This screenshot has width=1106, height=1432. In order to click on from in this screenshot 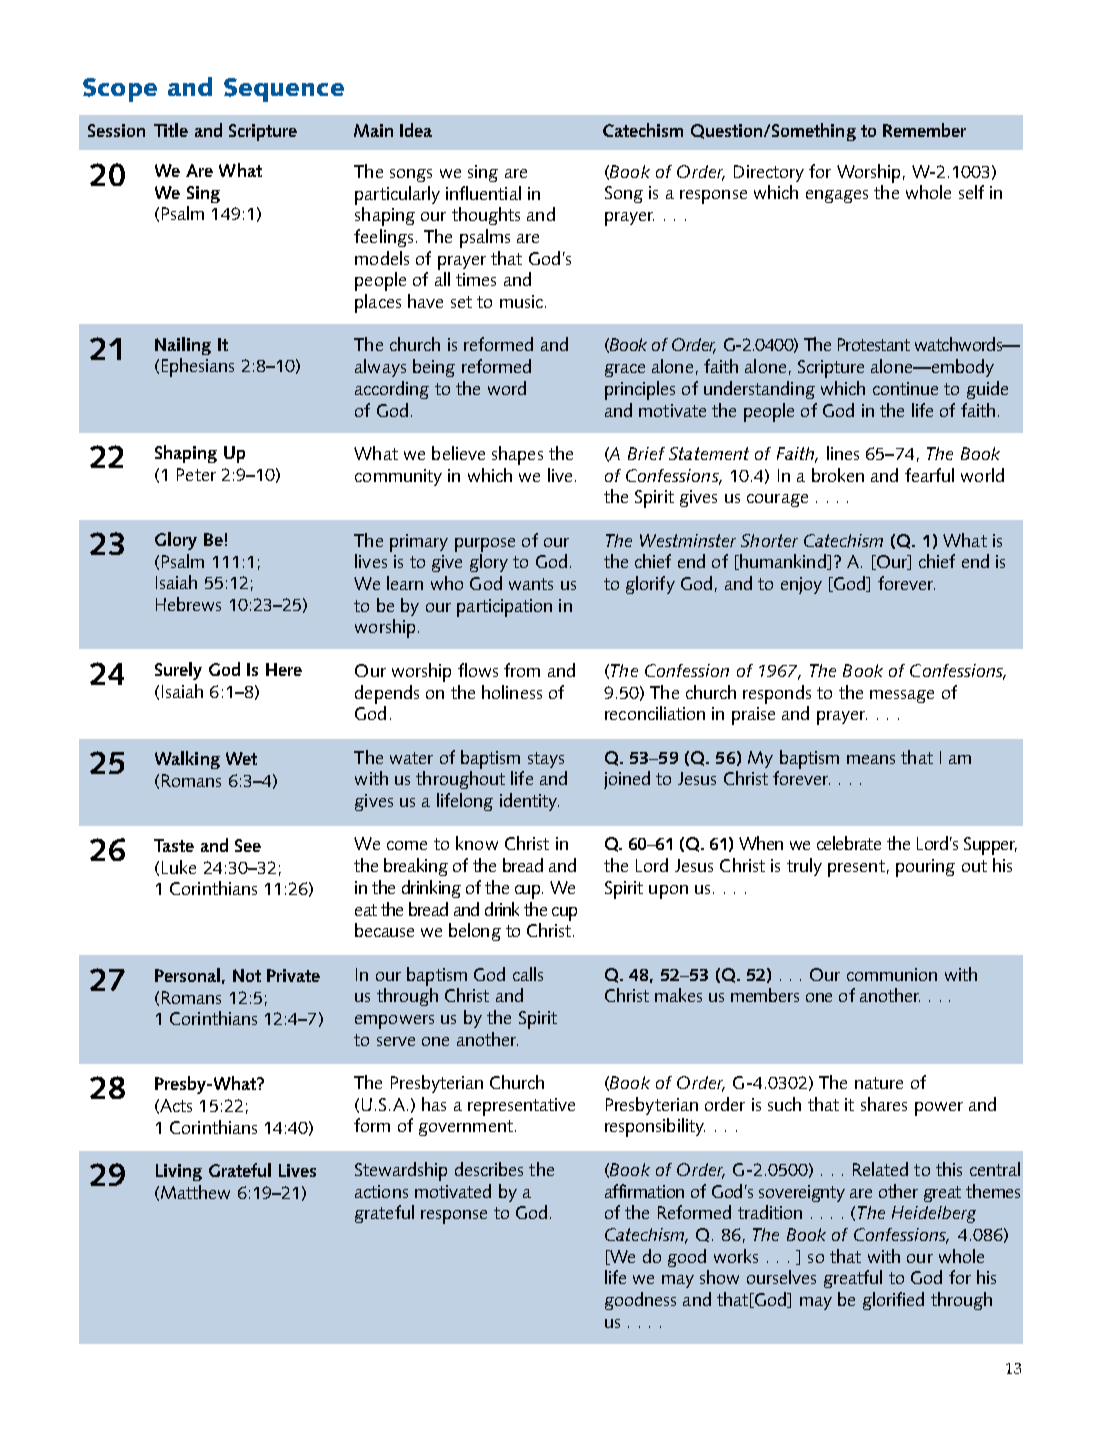, I will do `click(522, 670)`.
